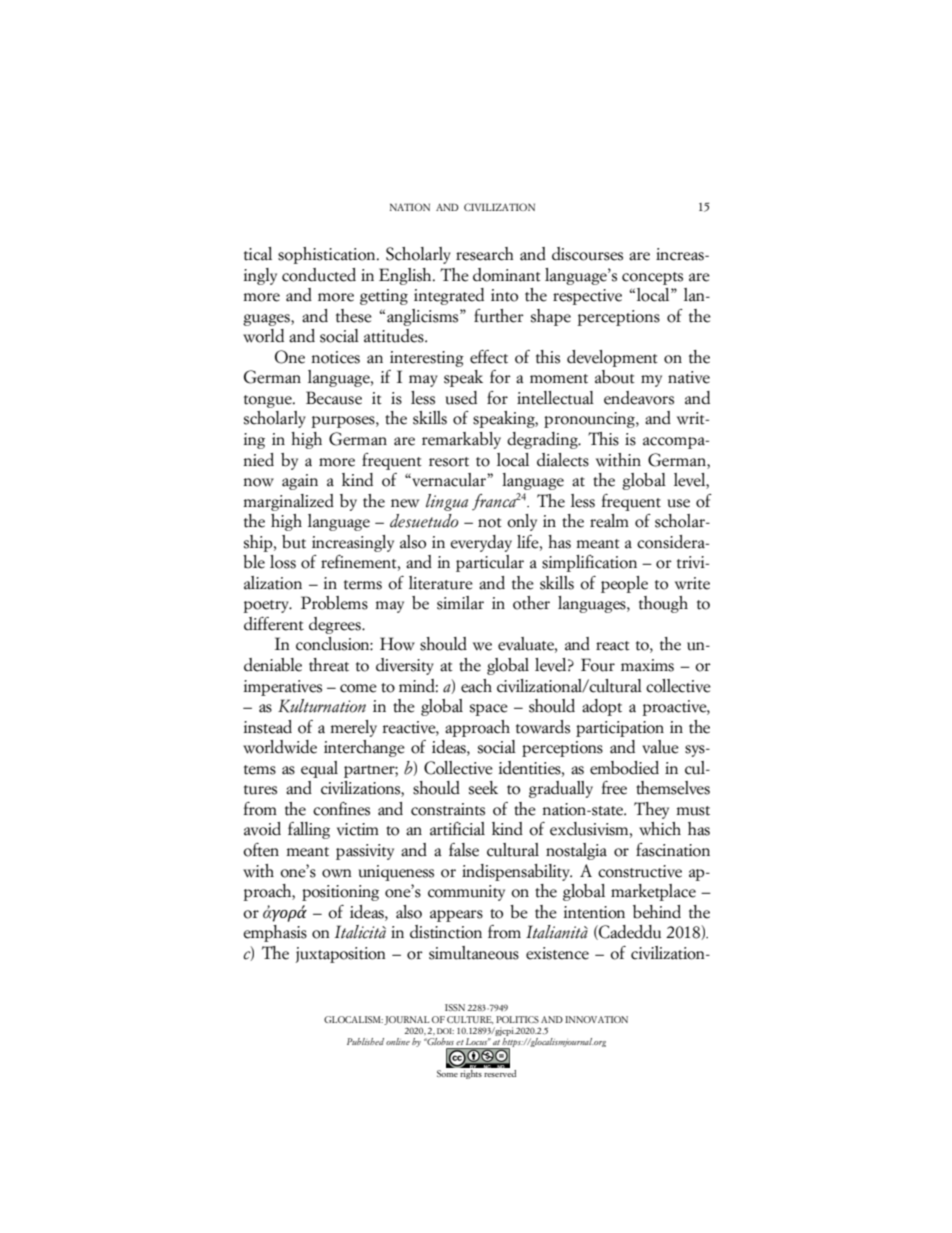  Describe the element at coordinates (300, 482) in the image. I see `again` at that location.
